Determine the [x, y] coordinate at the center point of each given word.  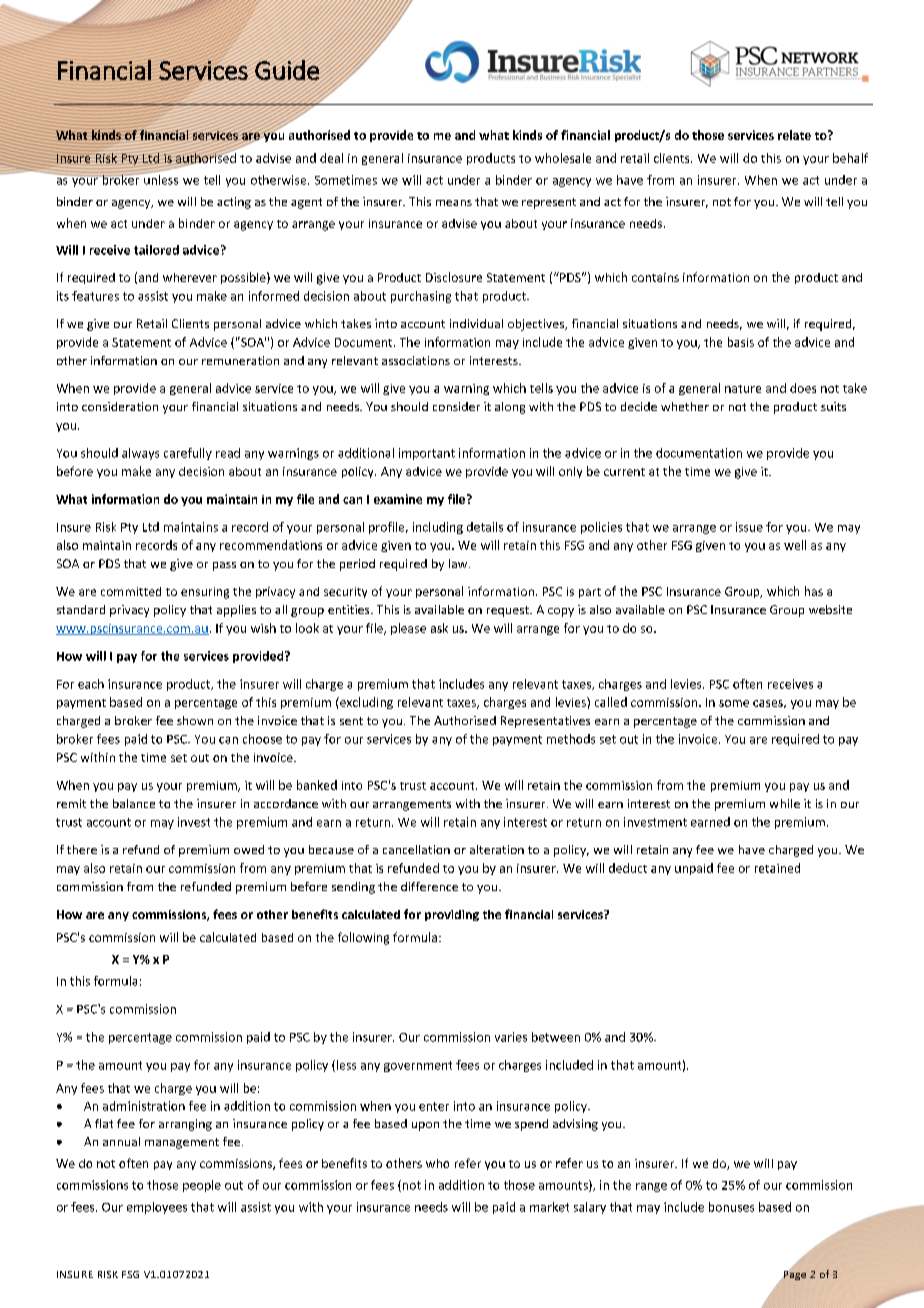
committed [131, 591]
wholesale [563, 158]
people [202, 1186]
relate [794, 135]
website [830, 609]
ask [439, 628]
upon [425, 1126]
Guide [288, 70]
